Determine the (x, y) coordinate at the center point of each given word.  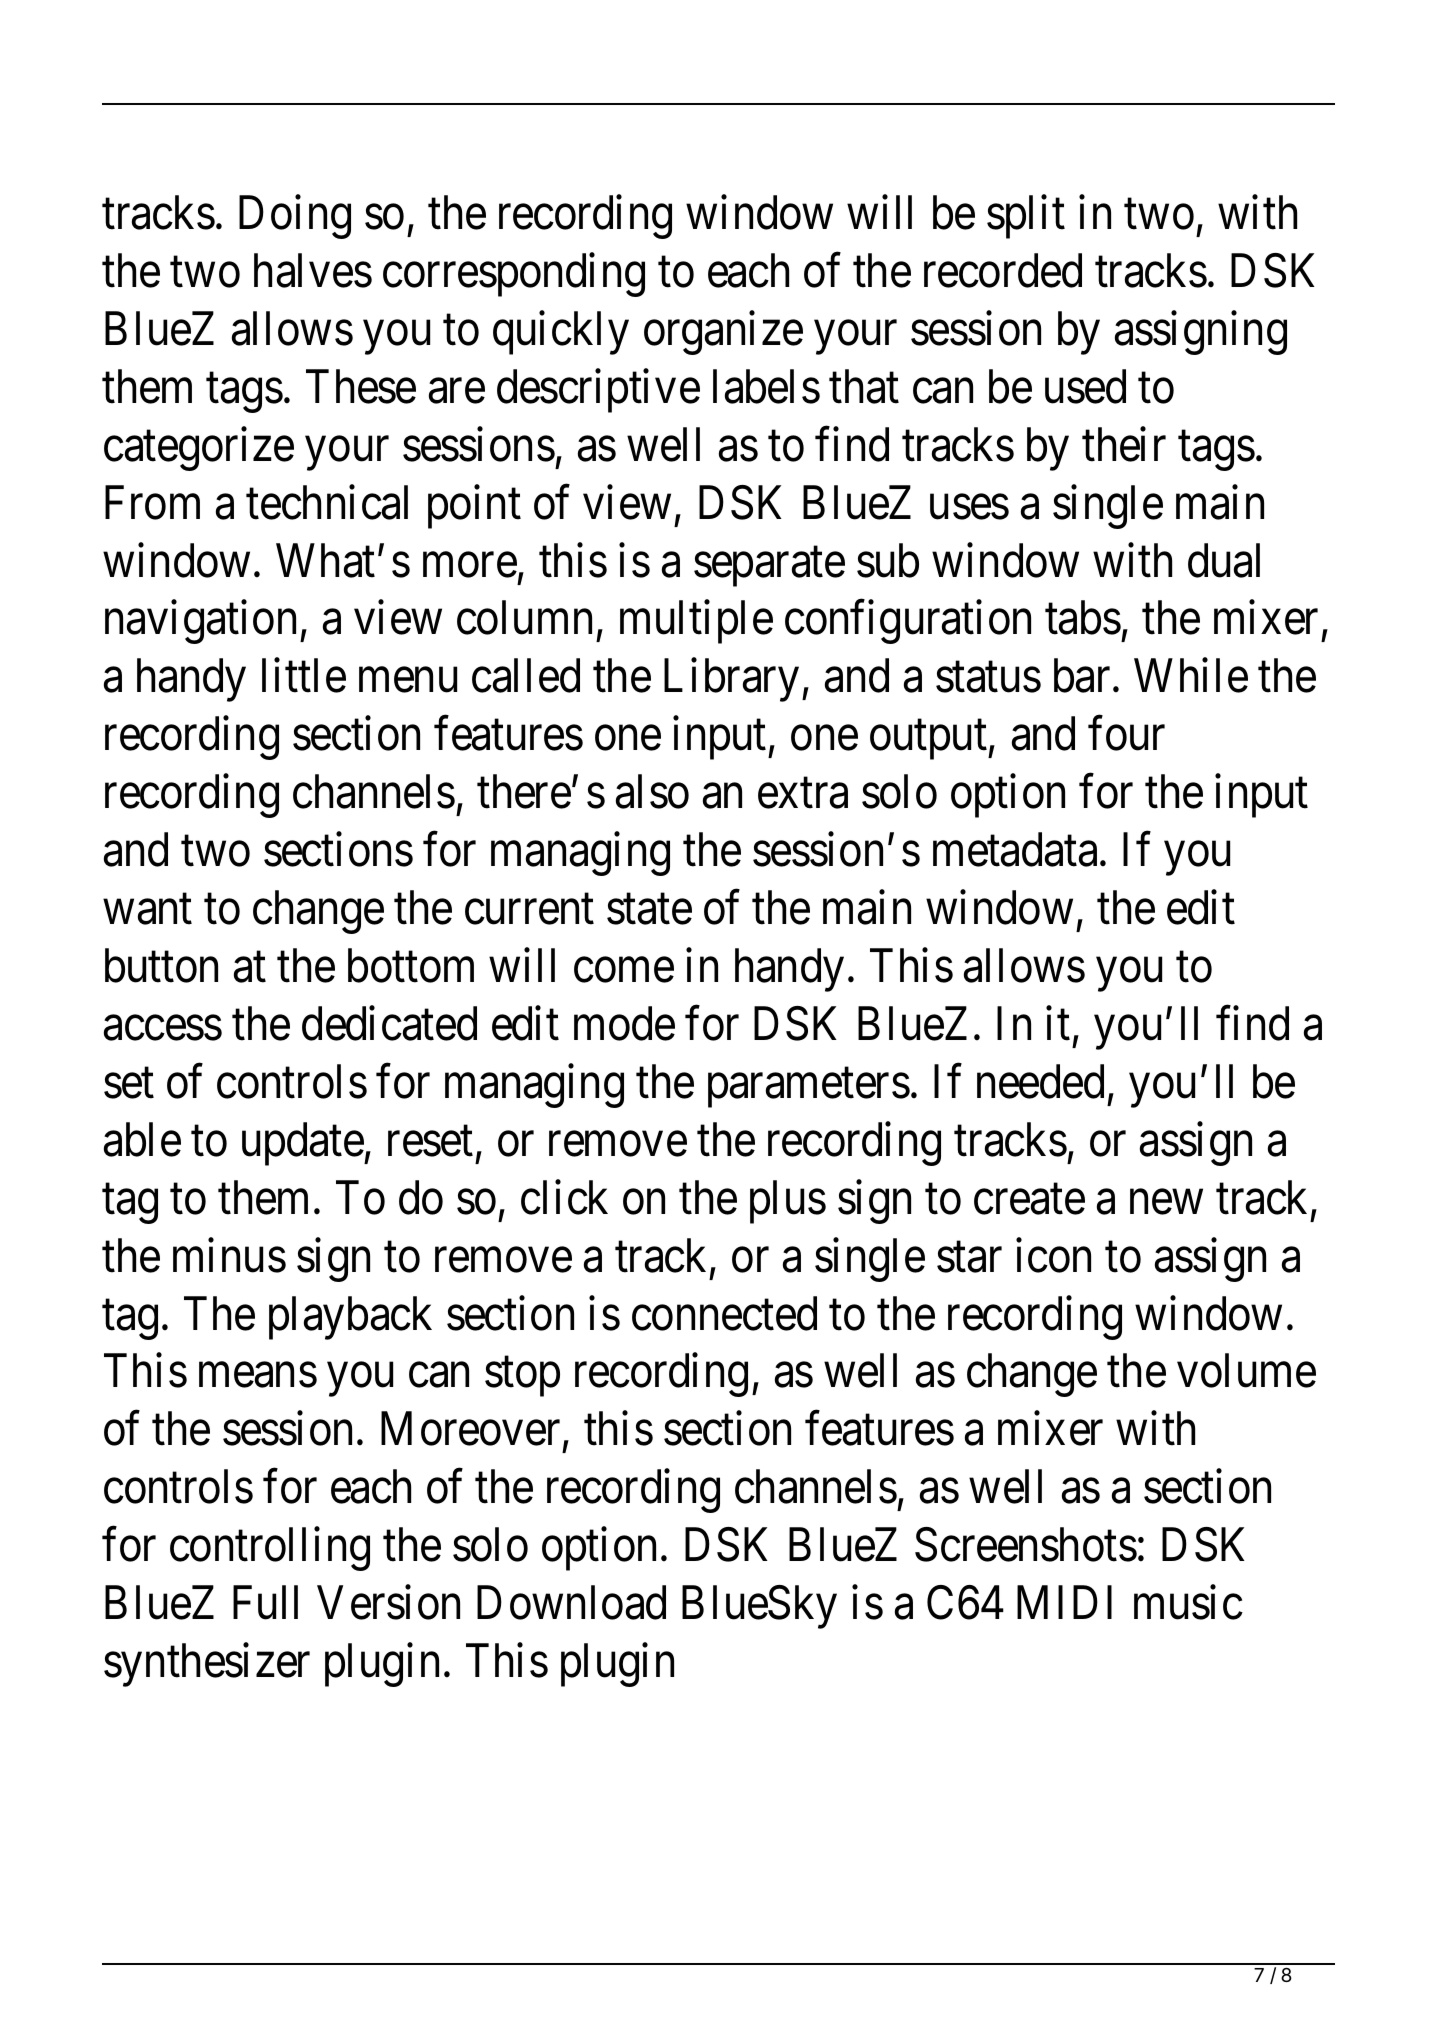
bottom (411, 965)
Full (265, 1603)
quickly (561, 333)
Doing (295, 217)
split (1026, 217)
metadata (1015, 850)
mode (624, 1023)
